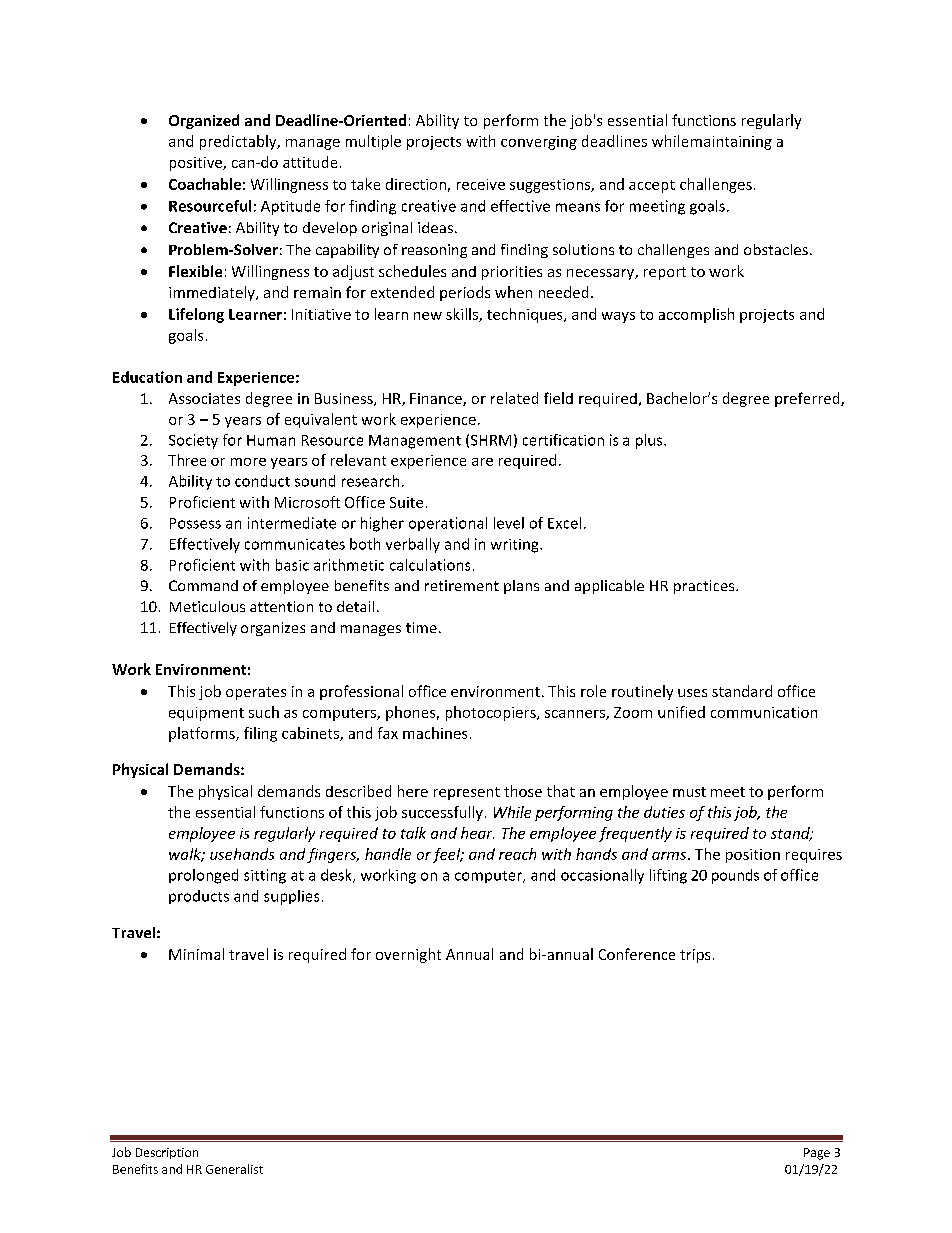  I want to click on overnight, so click(408, 955).
